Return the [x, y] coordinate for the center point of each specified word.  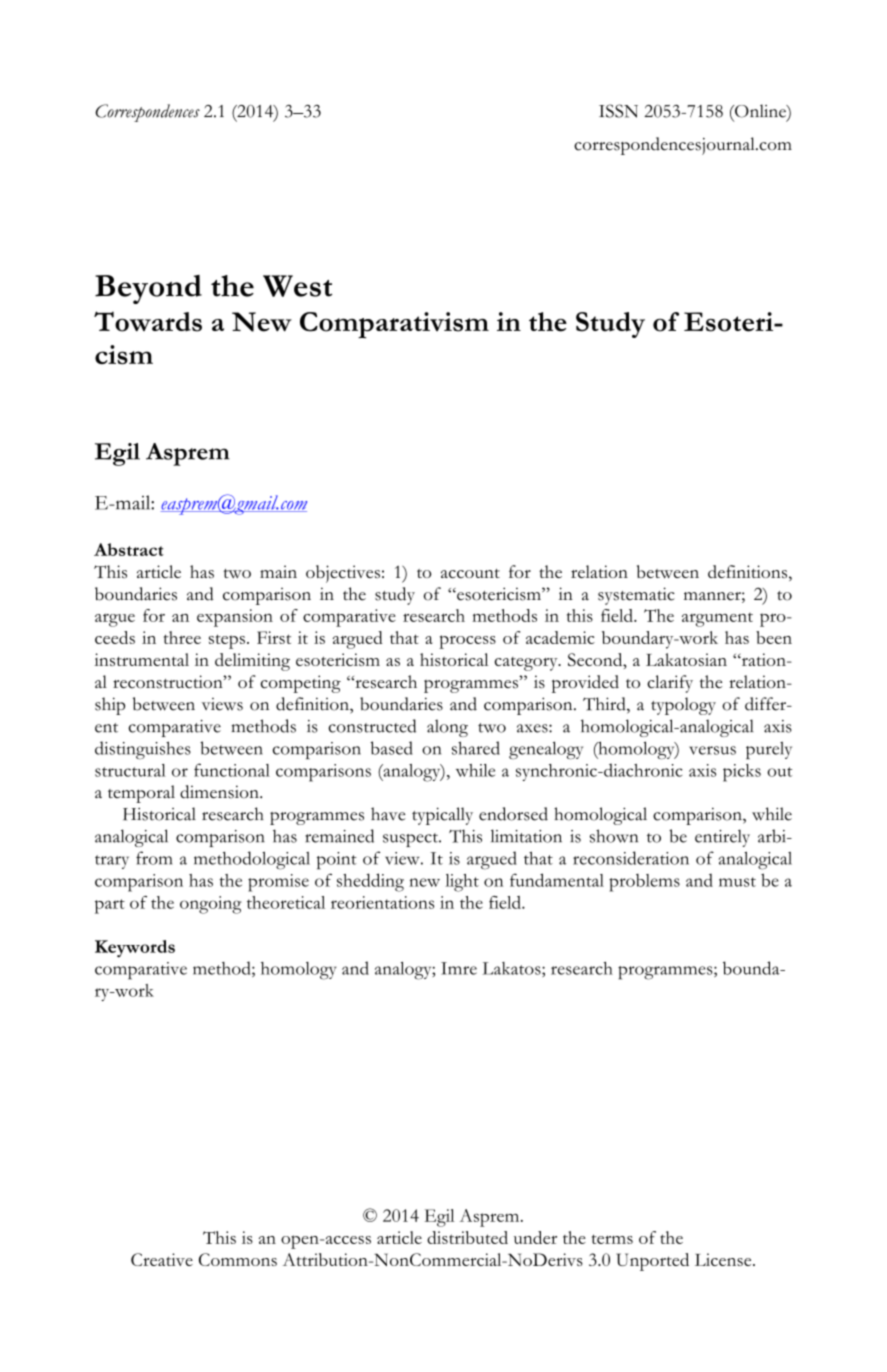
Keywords [135, 949]
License [724, 1259]
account [470, 573]
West [297, 286]
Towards [148, 321]
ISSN [618, 111]
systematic [636, 596]
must [737, 882]
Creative [162, 1259]
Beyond [148, 289]
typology [683, 706]
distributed [467, 1237]
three [182, 637]
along [447, 728]
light [462, 883]
